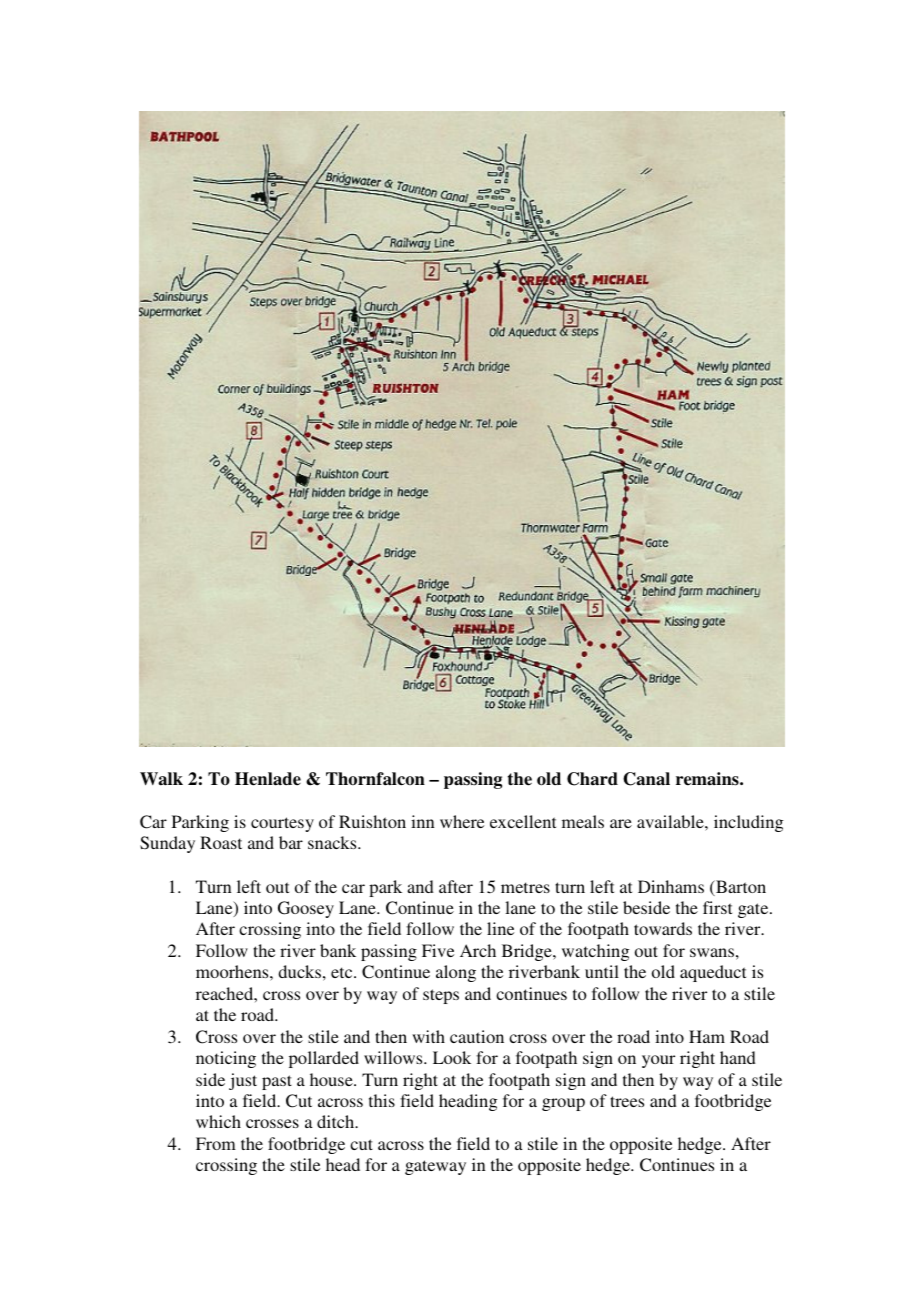  Describe the element at coordinates (712, 952) in the screenshot. I see `swans` at that location.
